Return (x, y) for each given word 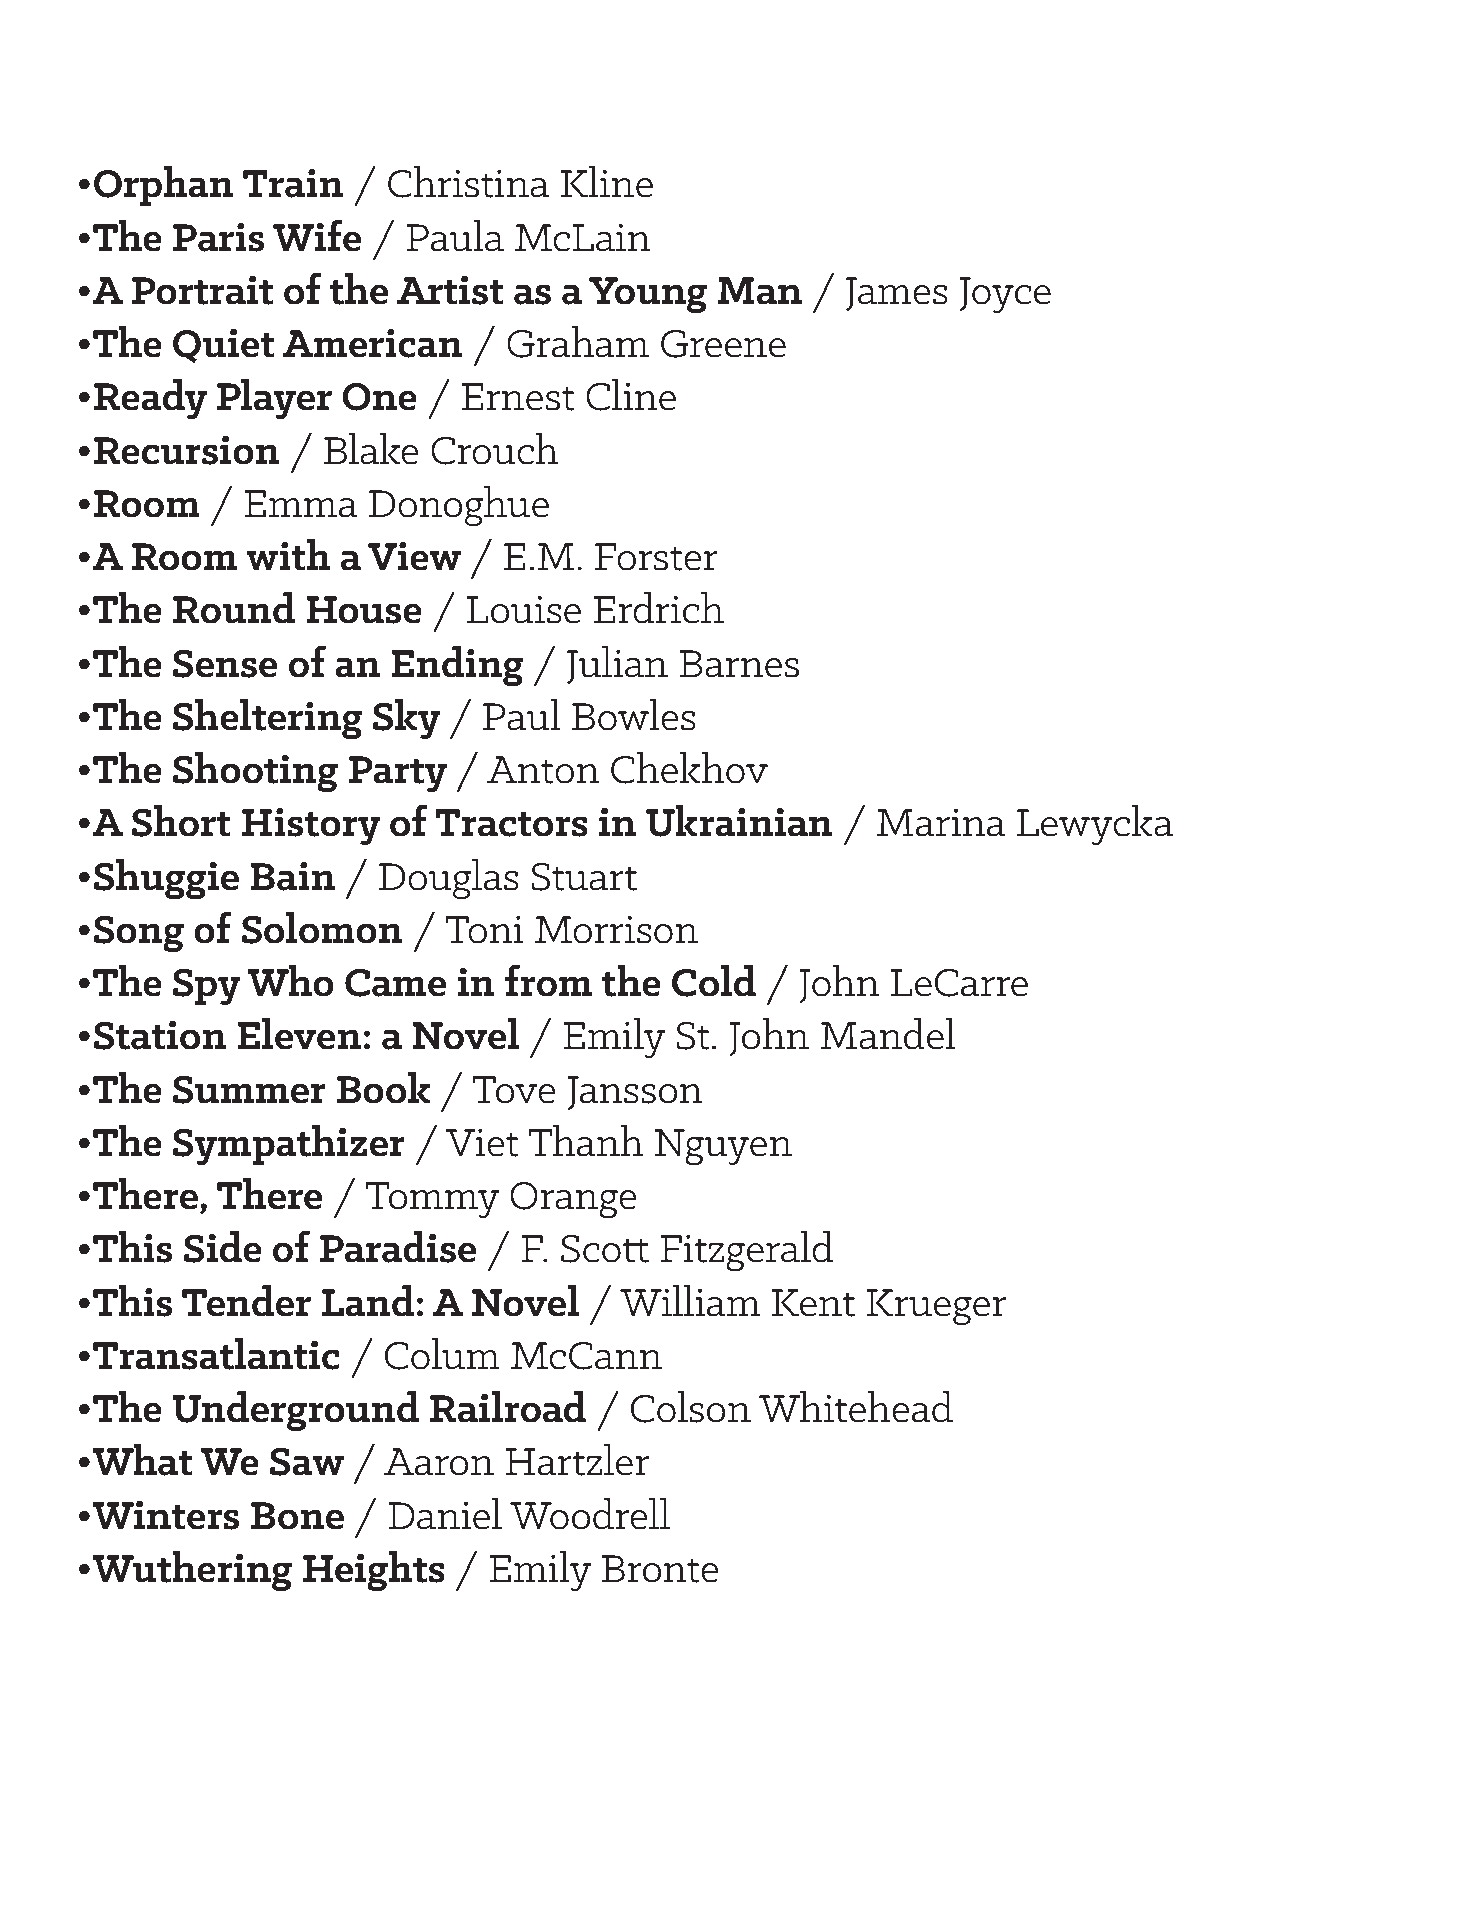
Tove (514, 1090)
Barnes (739, 664)
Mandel (888, 1034)
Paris (218, 237)
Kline (606, 182)
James (897, 294)
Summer (249, 1090)
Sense (225, 664)
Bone (297, 1516)
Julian (617, 665)
